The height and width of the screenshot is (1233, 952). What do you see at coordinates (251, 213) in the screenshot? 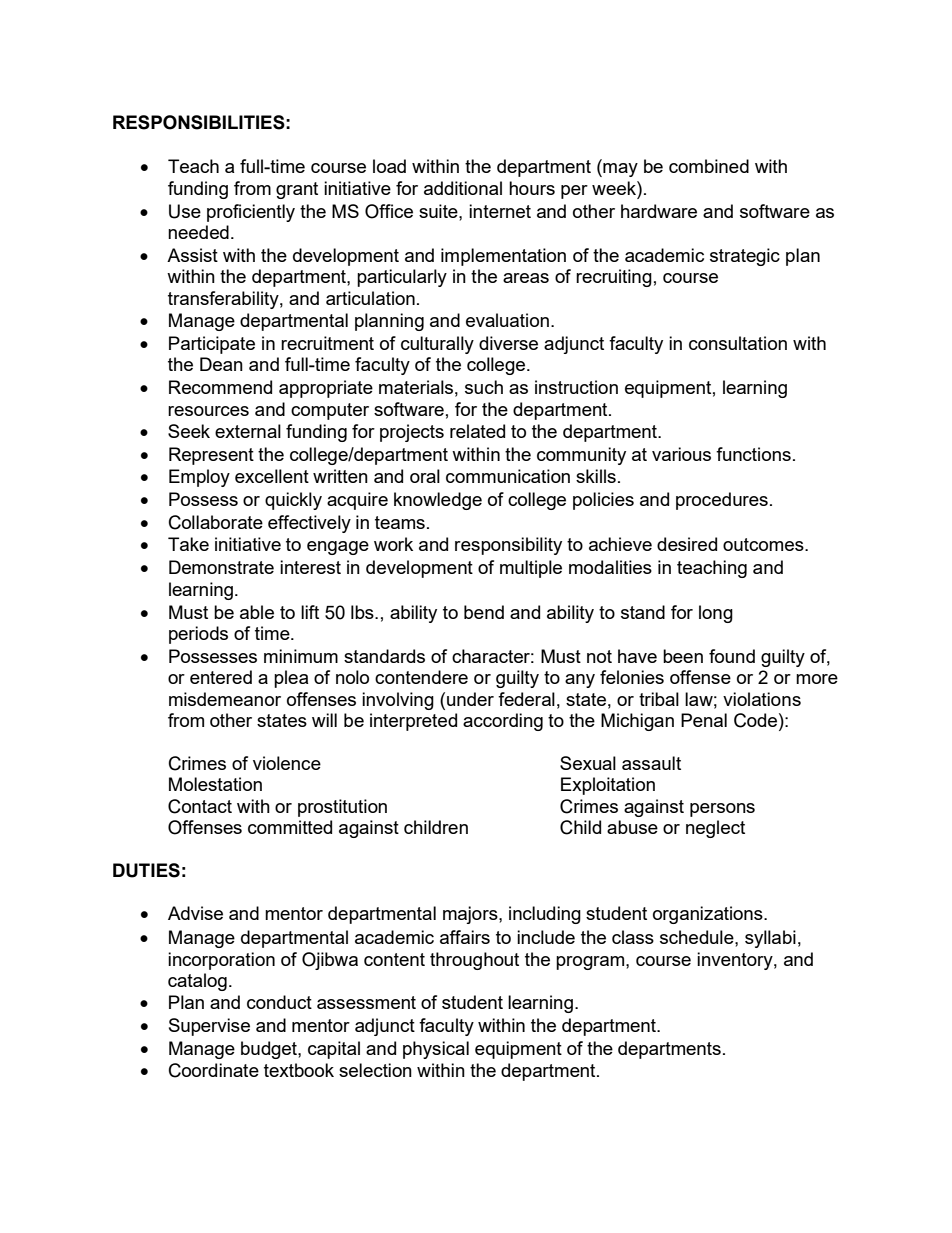
I see `proficiently` at bounding box center [251, 213].
